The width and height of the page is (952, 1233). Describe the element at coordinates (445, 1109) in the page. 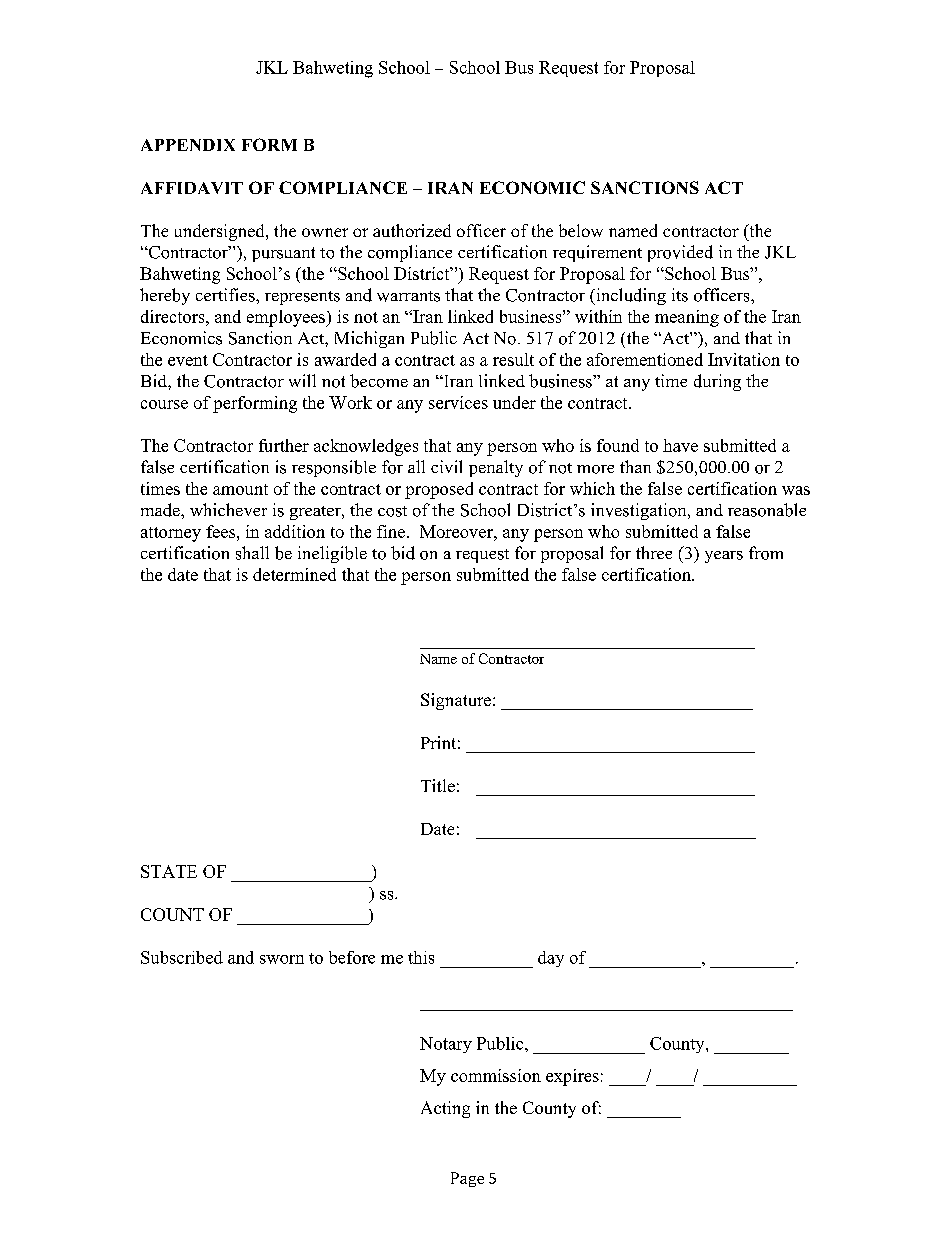

I see `Acting` at that location.
